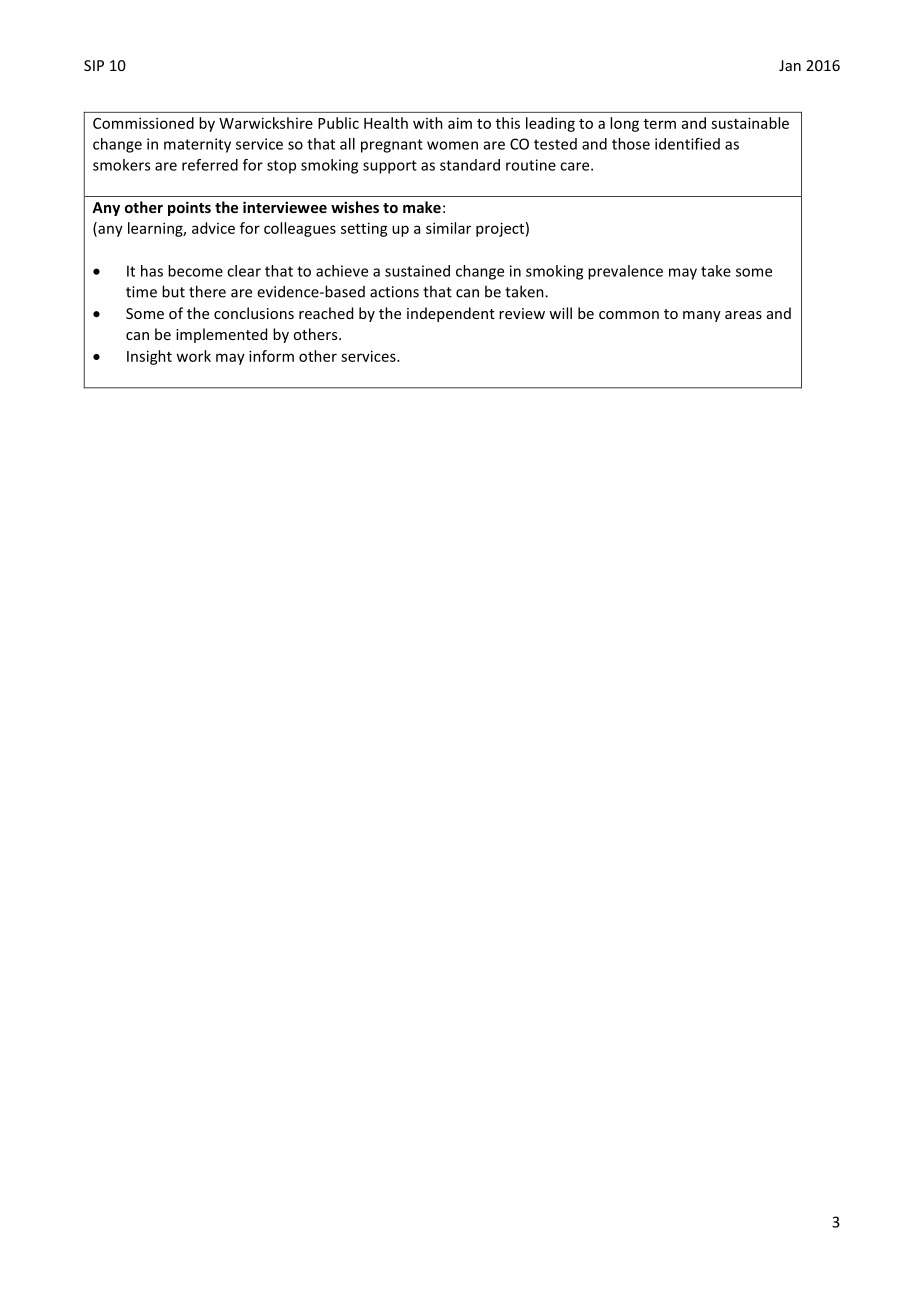  Describe the element at coordinates (94, 65) in the image. I see `SIP` at that location.
